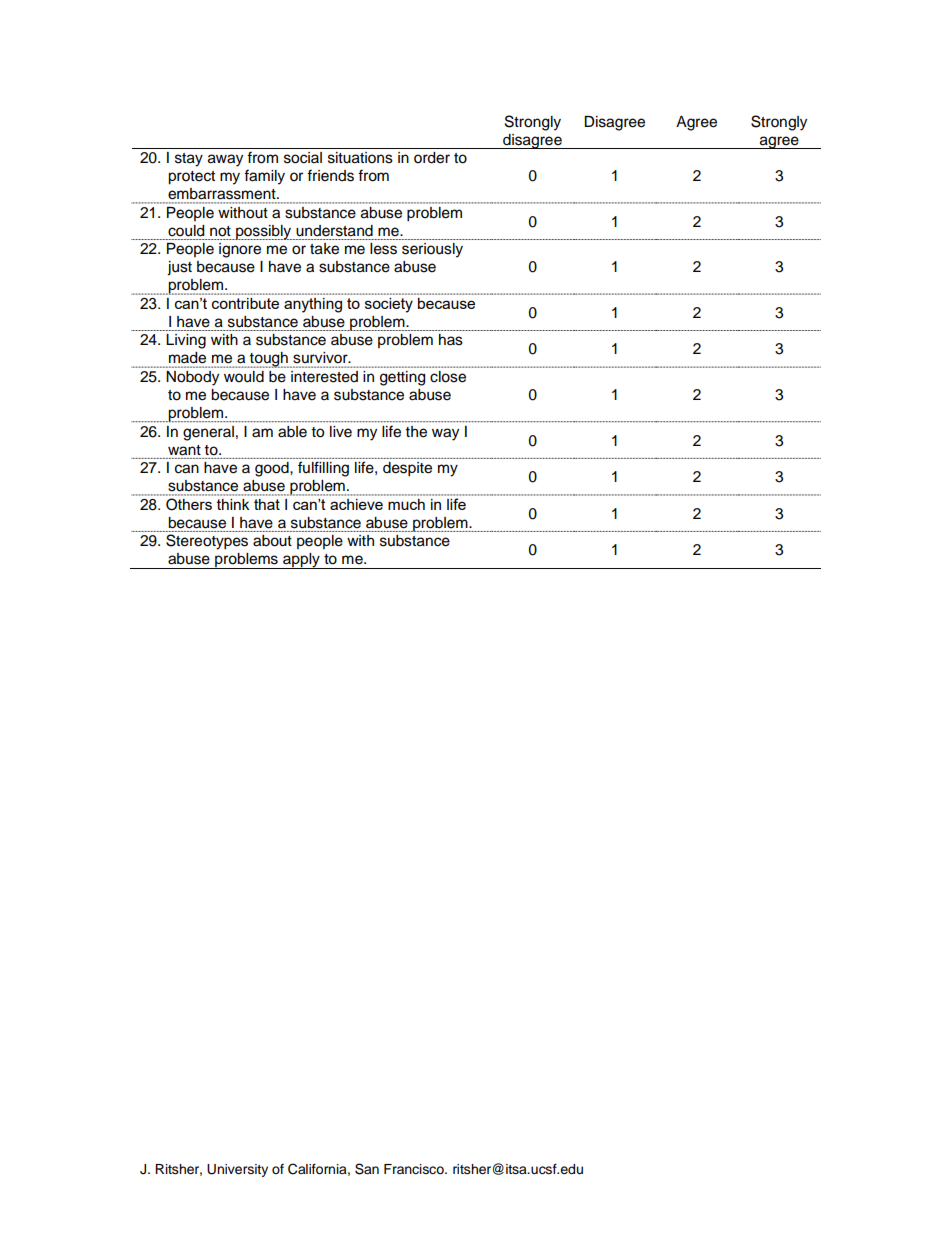 The height and width of the document is (1233, 952). Describe the element at coordinates (301, 561) in the document. I see `apply` at that location.
